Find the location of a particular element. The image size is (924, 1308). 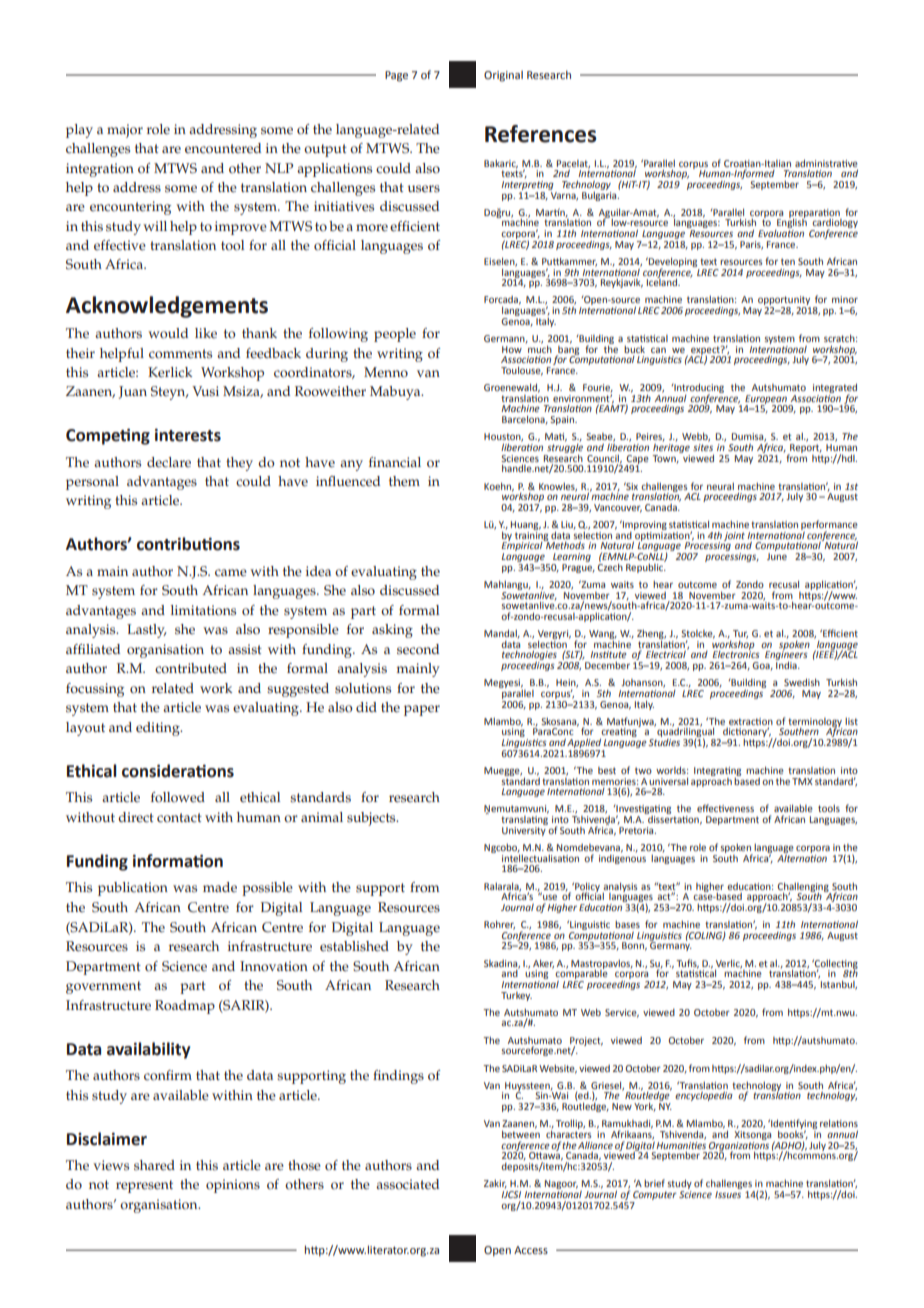

Zakir is located at coordinates (495, 1184).
